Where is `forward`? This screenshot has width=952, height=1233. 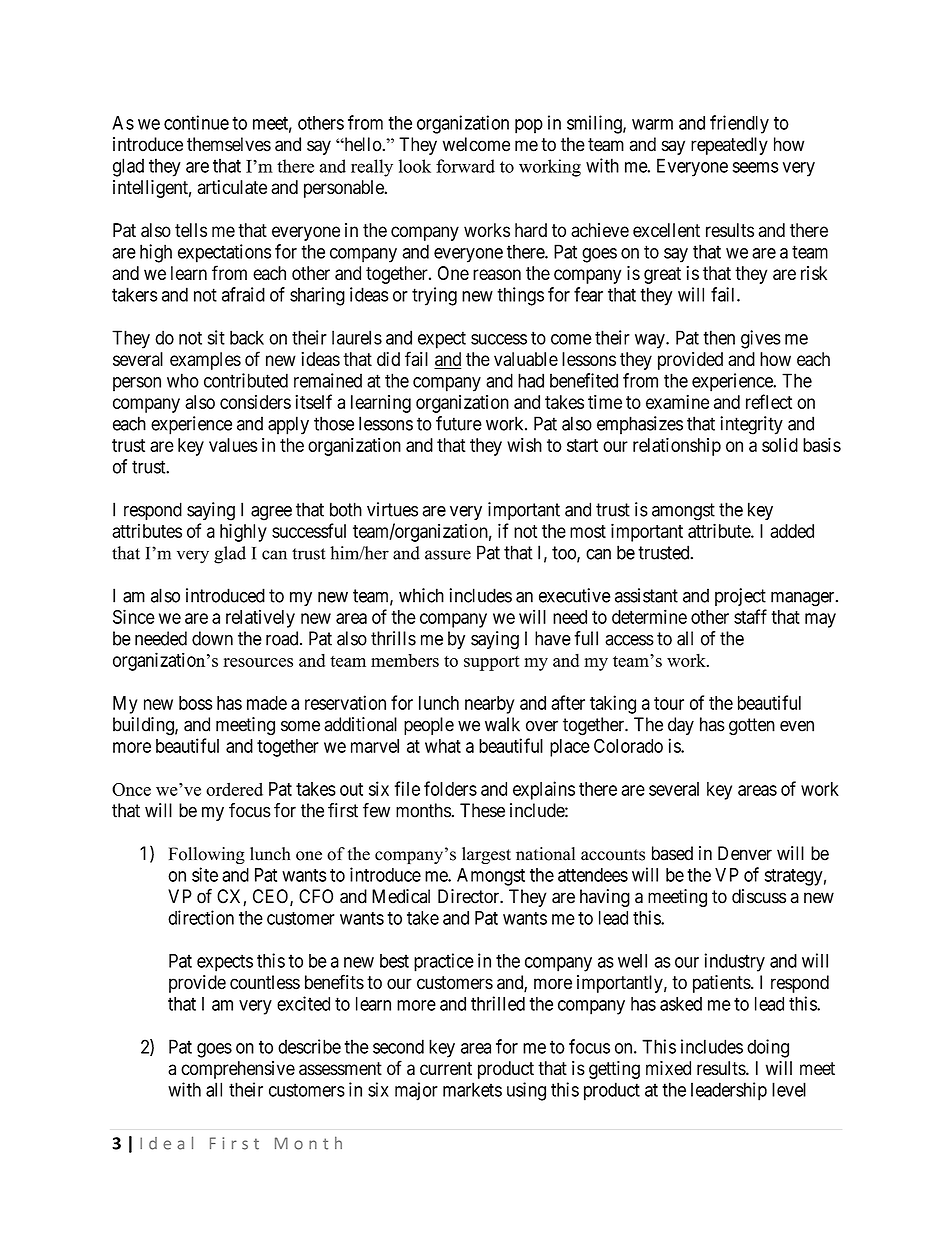
forward is located at coordinates (465, 166).
